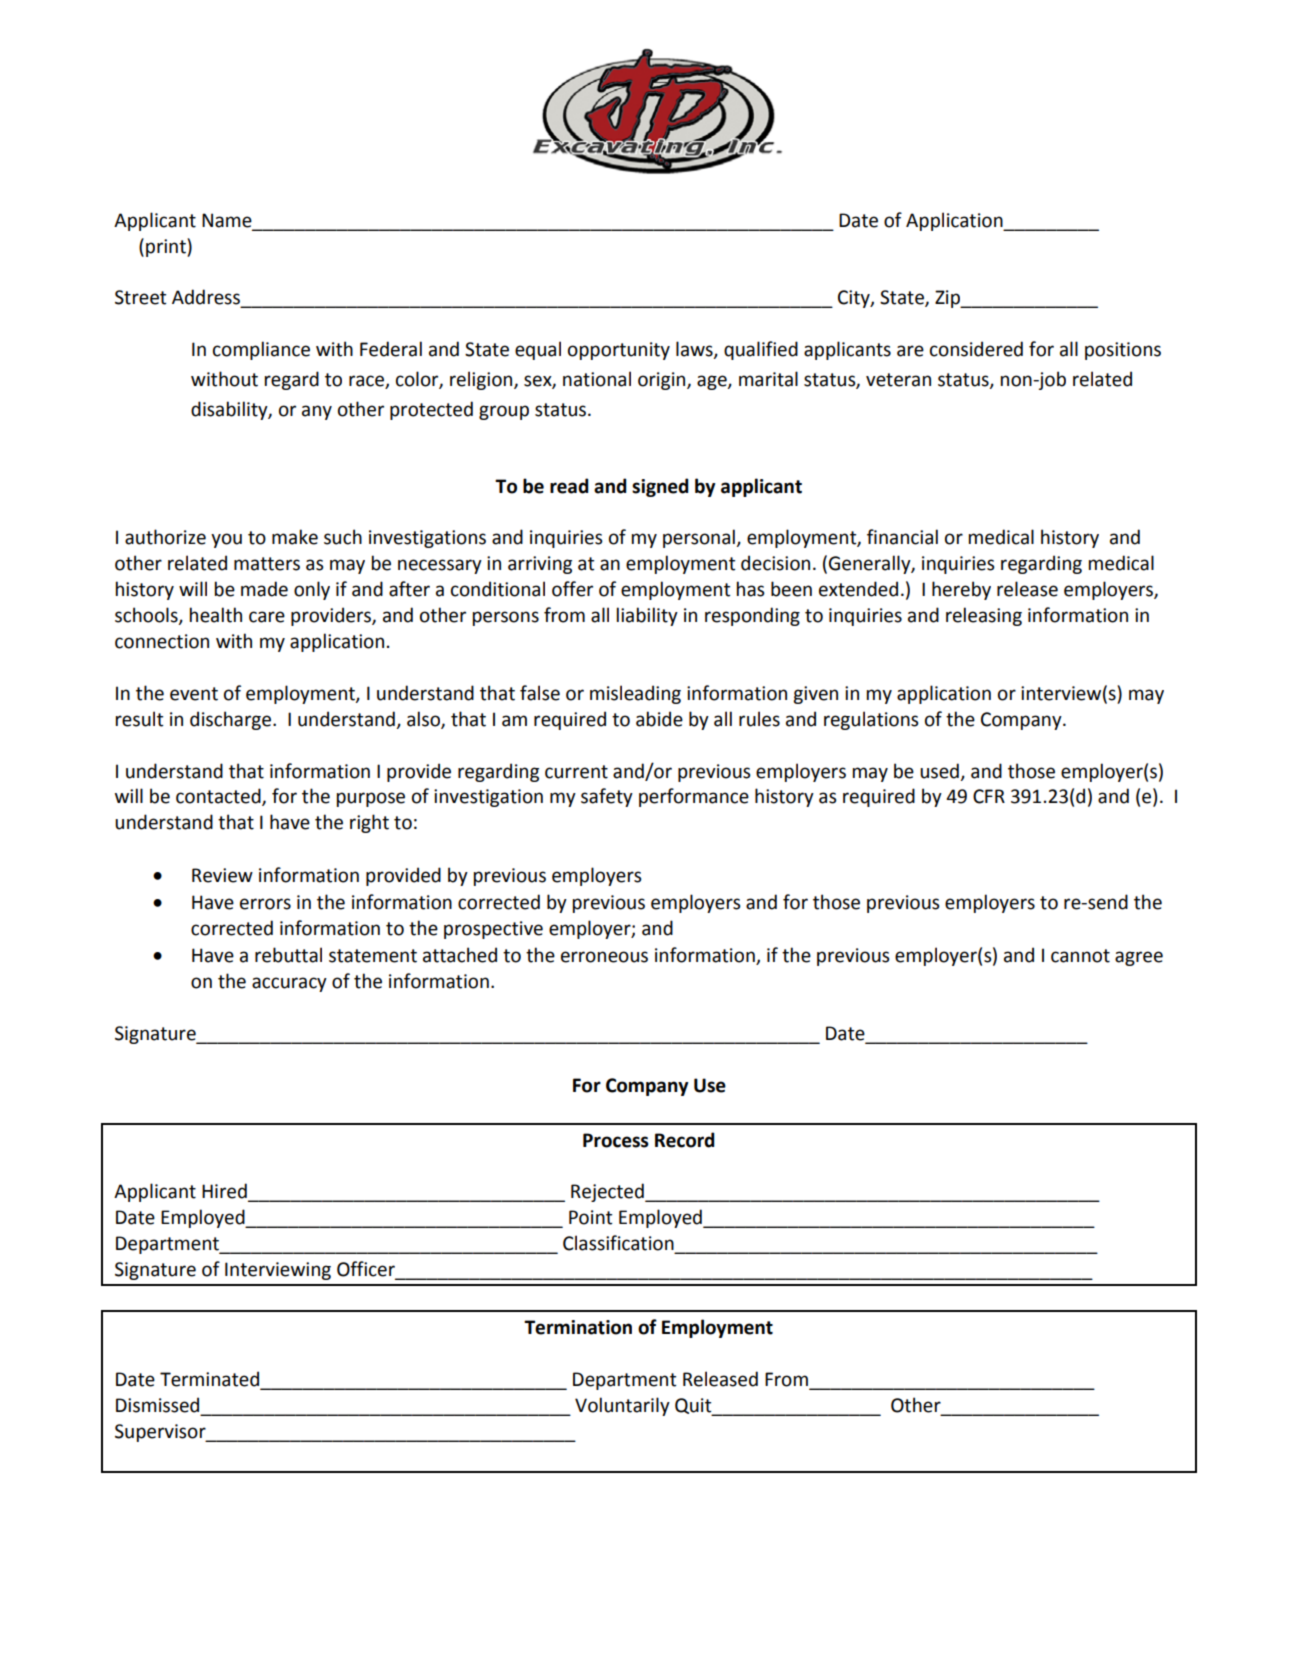  I want to click on erroneous, so click(604, 957).
